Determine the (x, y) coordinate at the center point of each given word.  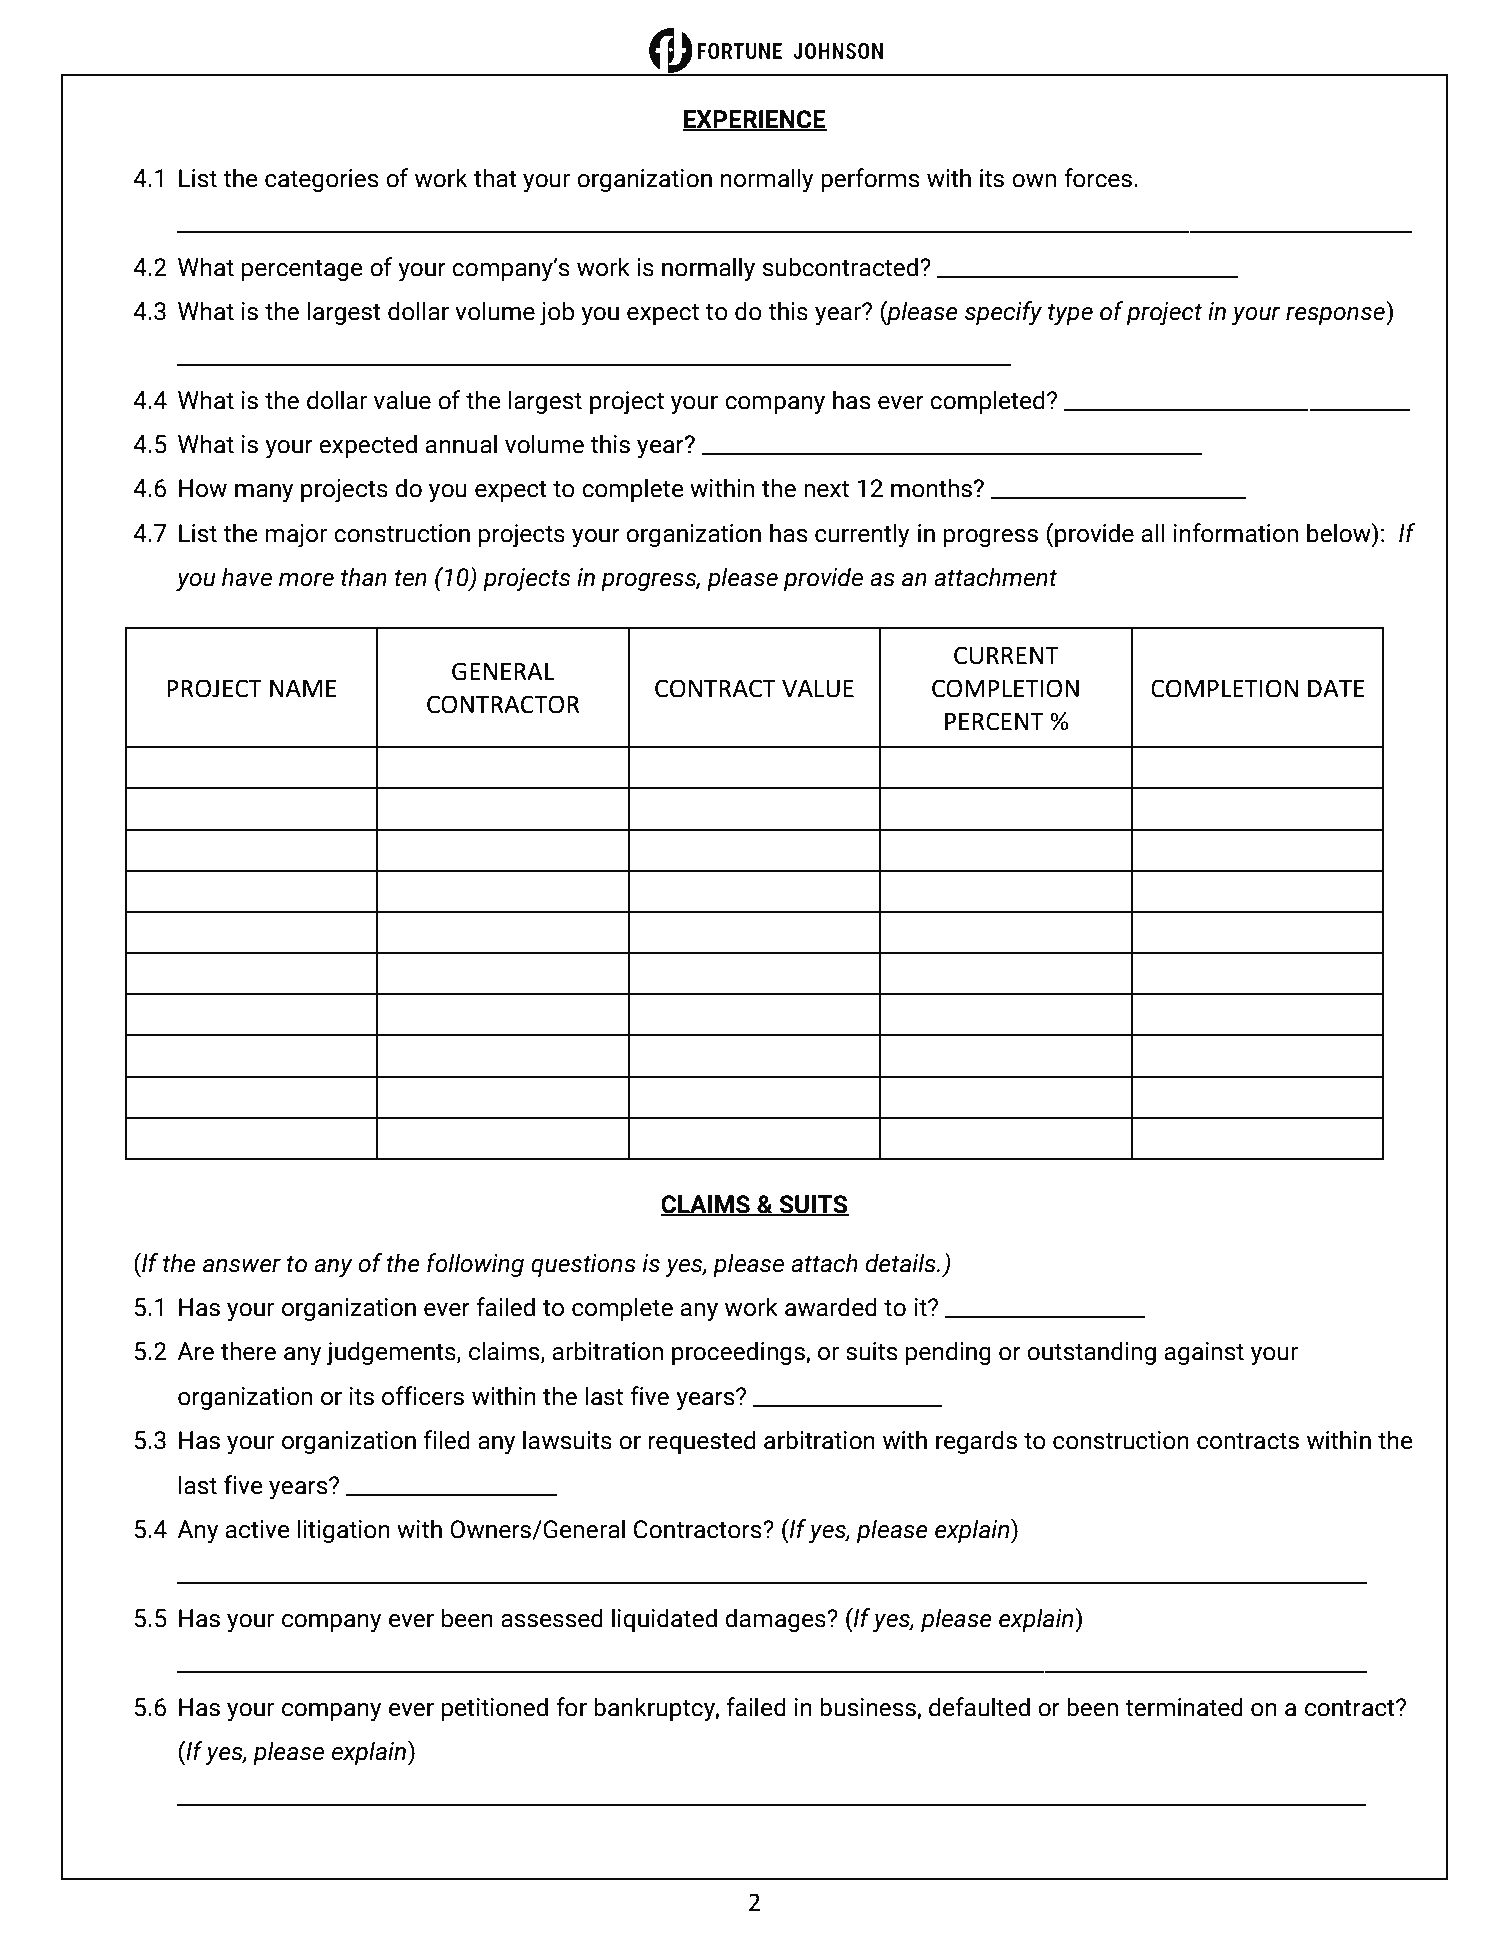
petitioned (495, 1709)
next (826, 489)
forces (1099, 178)
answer (242, 1265)
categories (322, 180)
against (1204, 1353)
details (902, 1263)
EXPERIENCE (755, 120)
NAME (303, 688)
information (1236, 533)
